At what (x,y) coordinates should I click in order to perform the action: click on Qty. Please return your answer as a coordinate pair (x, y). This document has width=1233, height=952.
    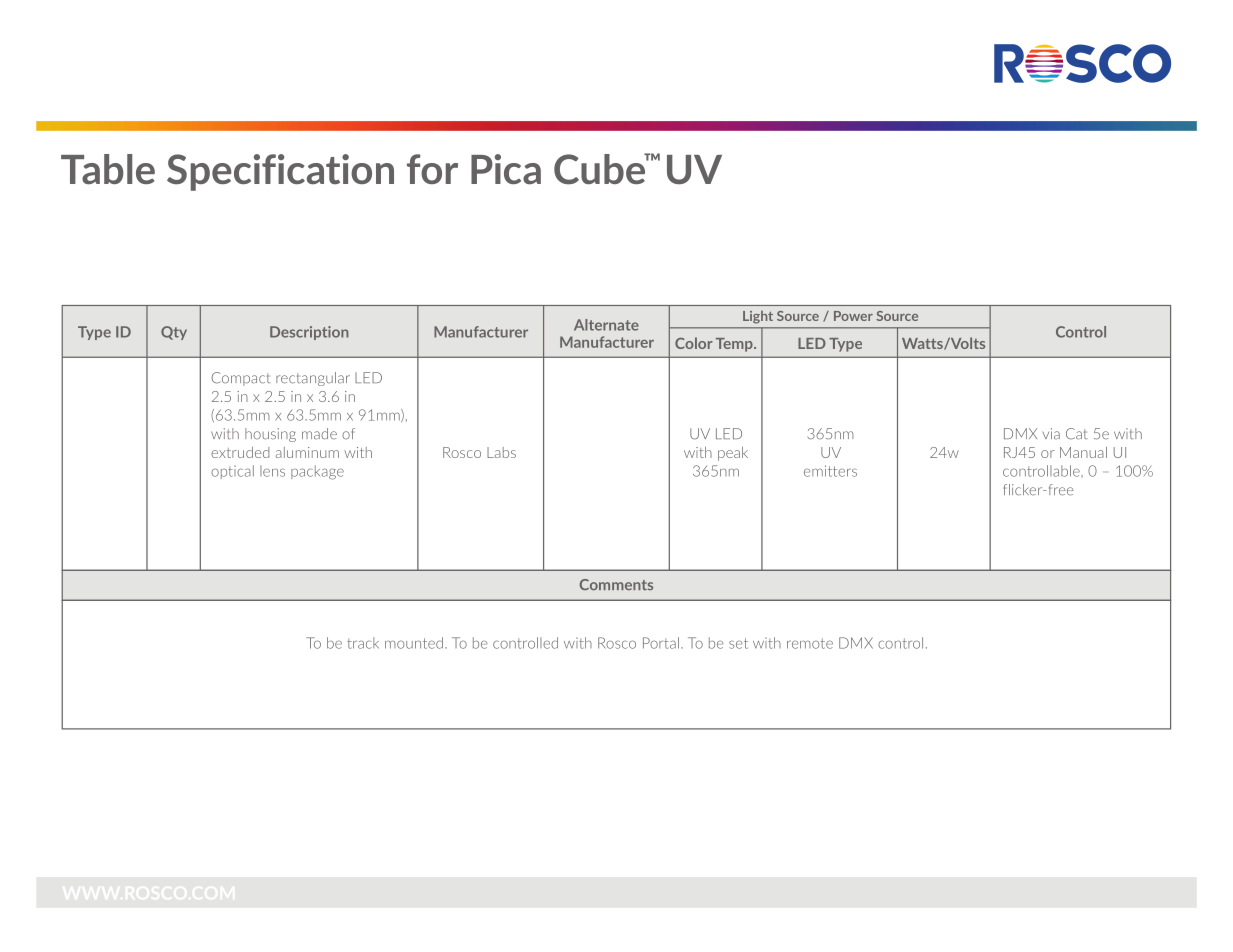
    Looking at the image, I should click on (174, 333).
